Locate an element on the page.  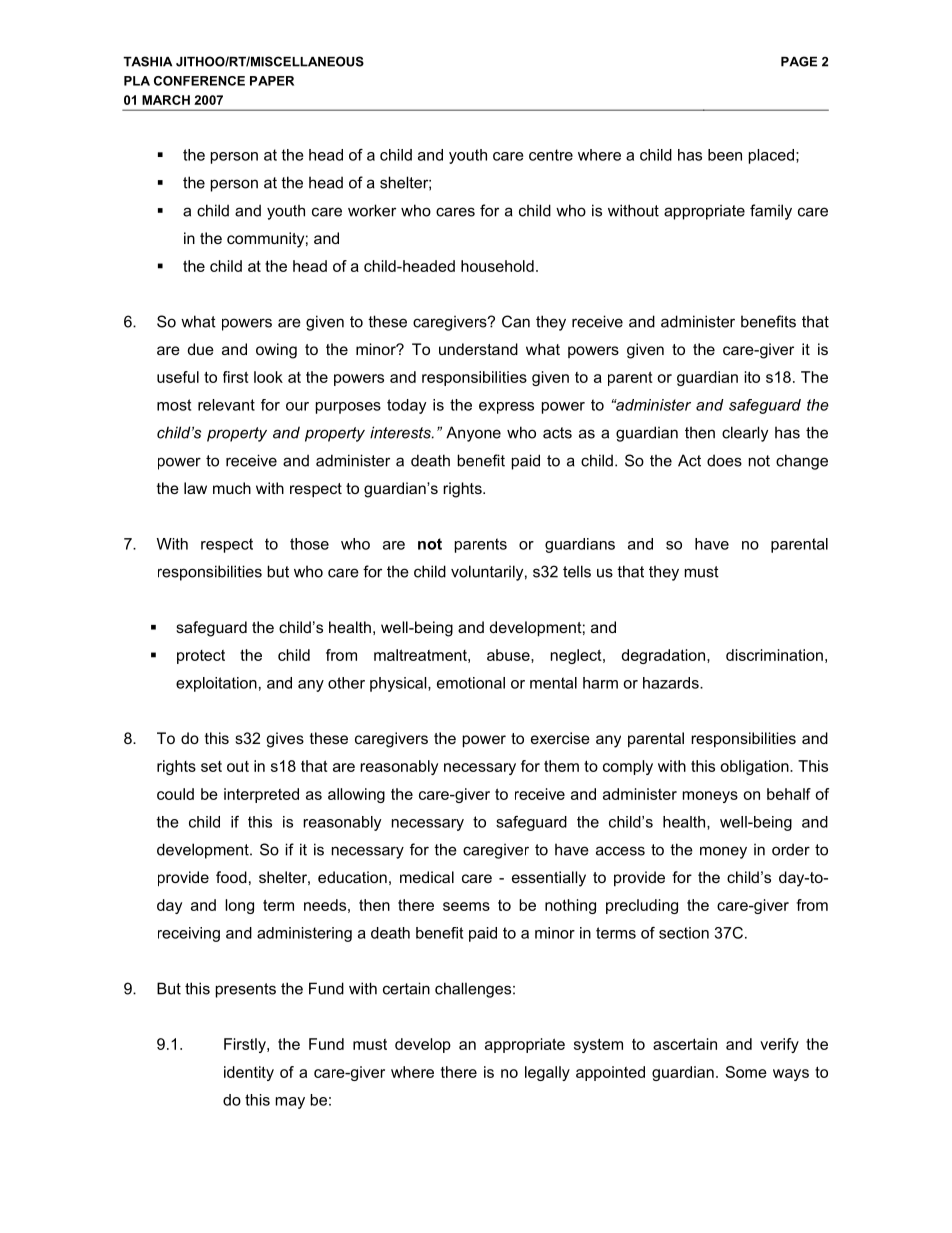
centre is located at coordinates (551, 155).
